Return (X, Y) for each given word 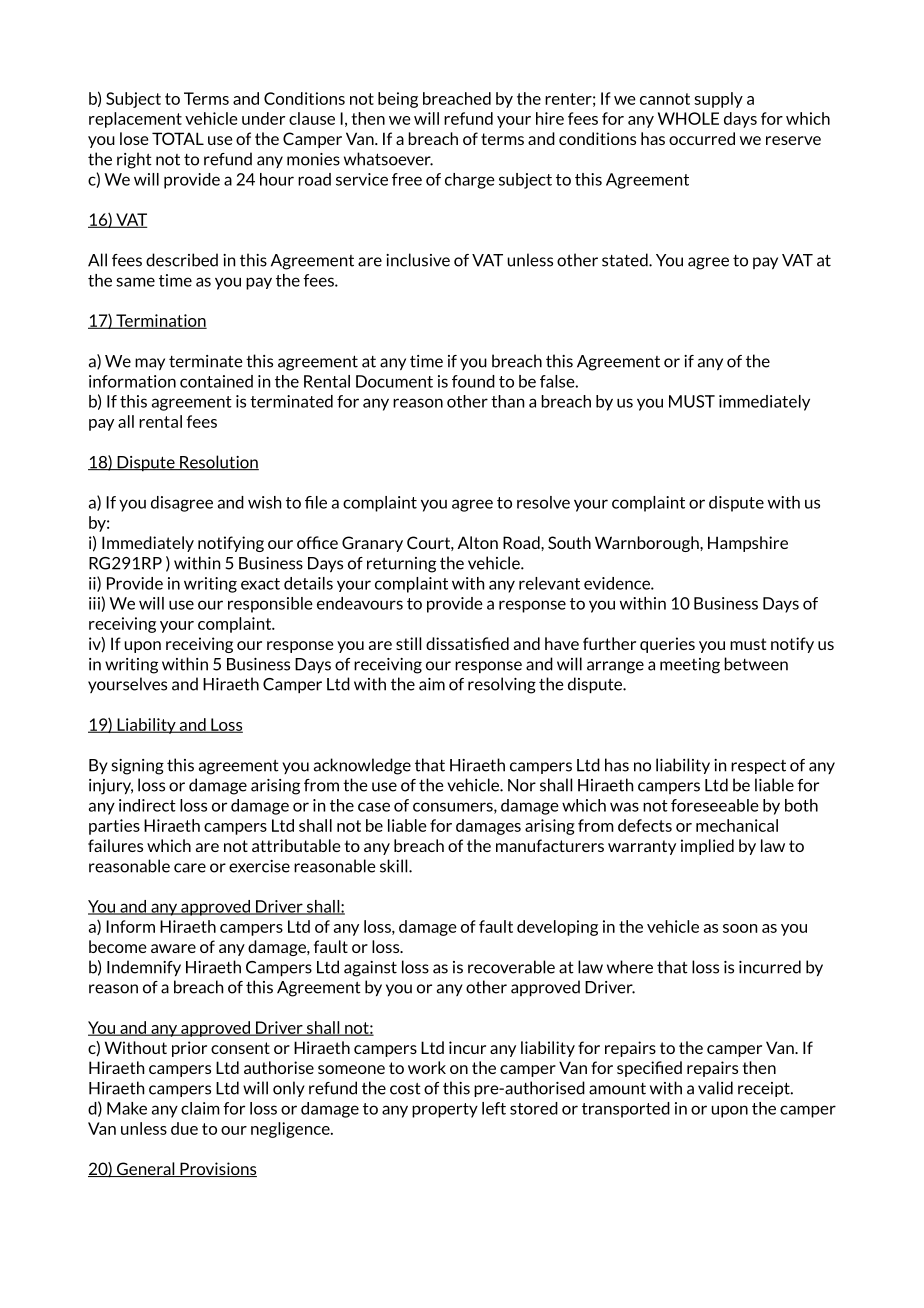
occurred (702, 138)
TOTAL (178, 138)
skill (395, 866)
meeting (690, 666)
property (445, 1110)
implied (707, 847)
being (398, 100)
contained (216, 381)
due (184, 1128)
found (473, 381)
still (408, 643)
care (190, 868)
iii (95, 604)
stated (626, 260)
